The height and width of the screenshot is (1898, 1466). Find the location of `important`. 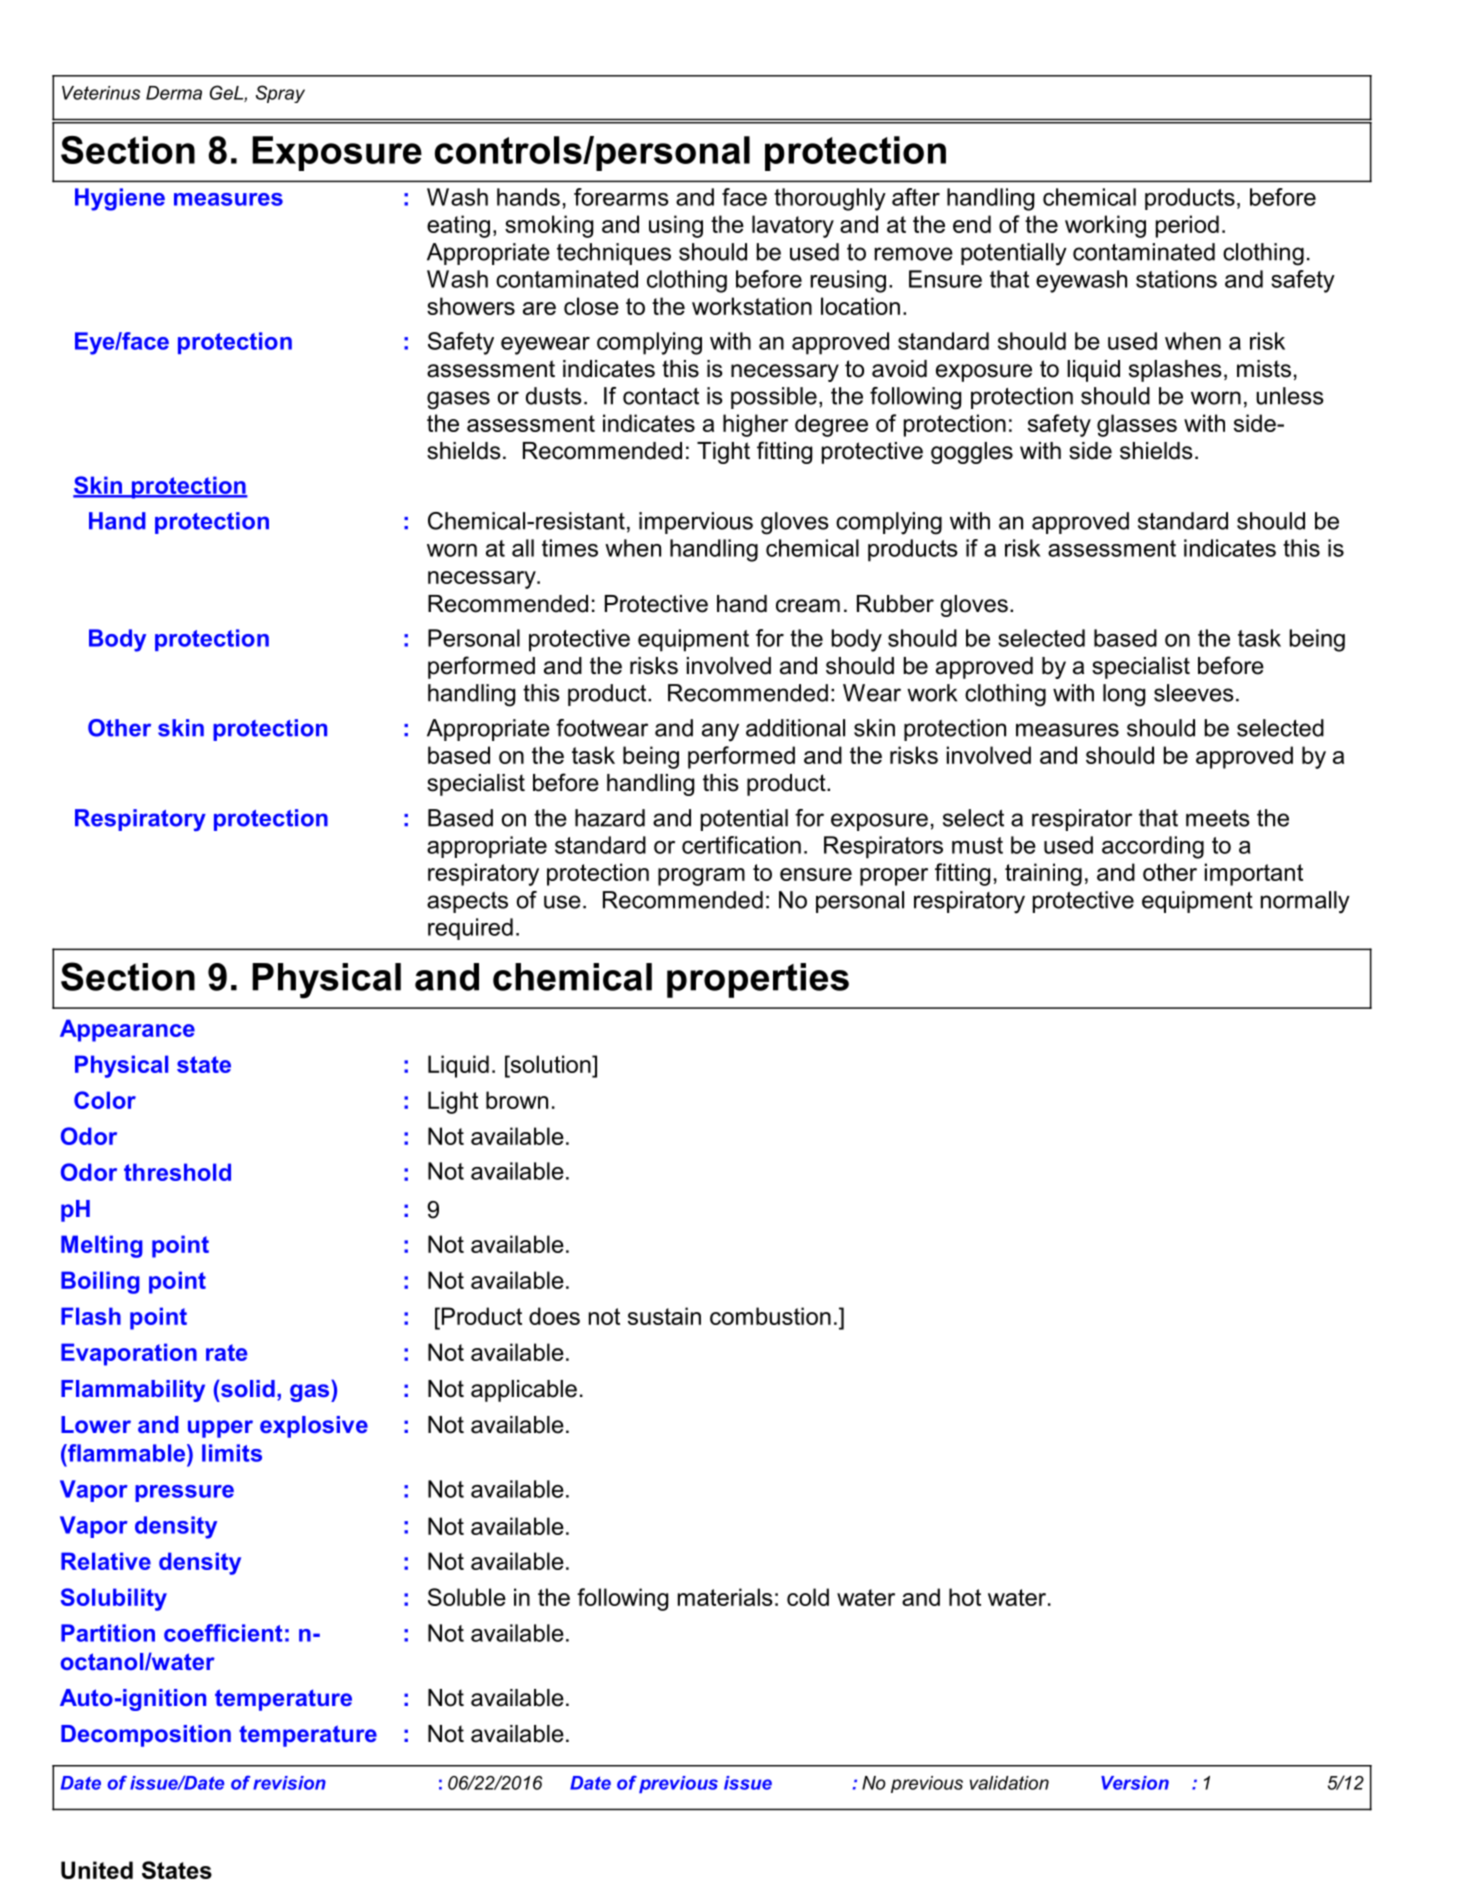

important is located at coordinates (1254, 874).
